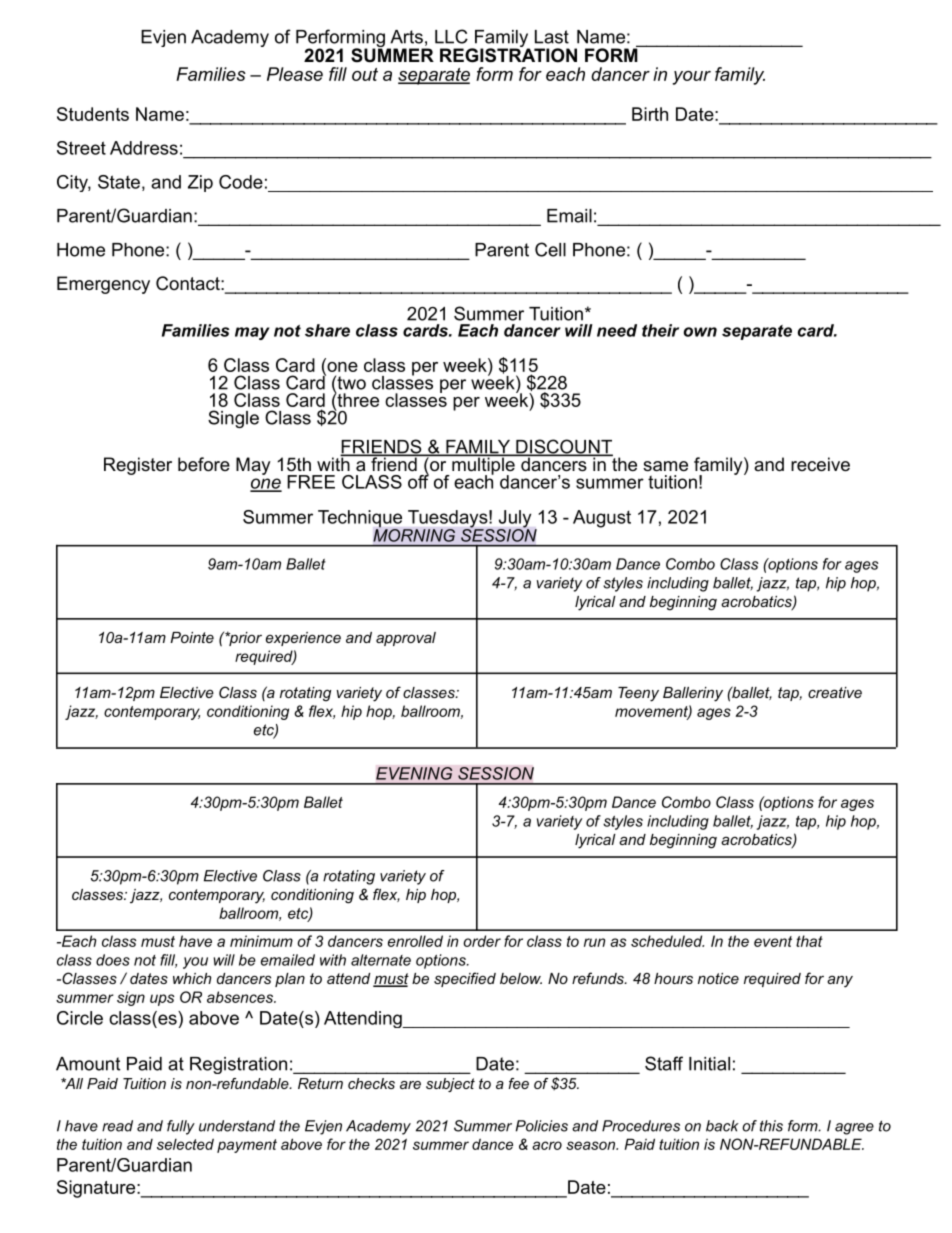  I want to click on Pointe, so click(192, 637).
